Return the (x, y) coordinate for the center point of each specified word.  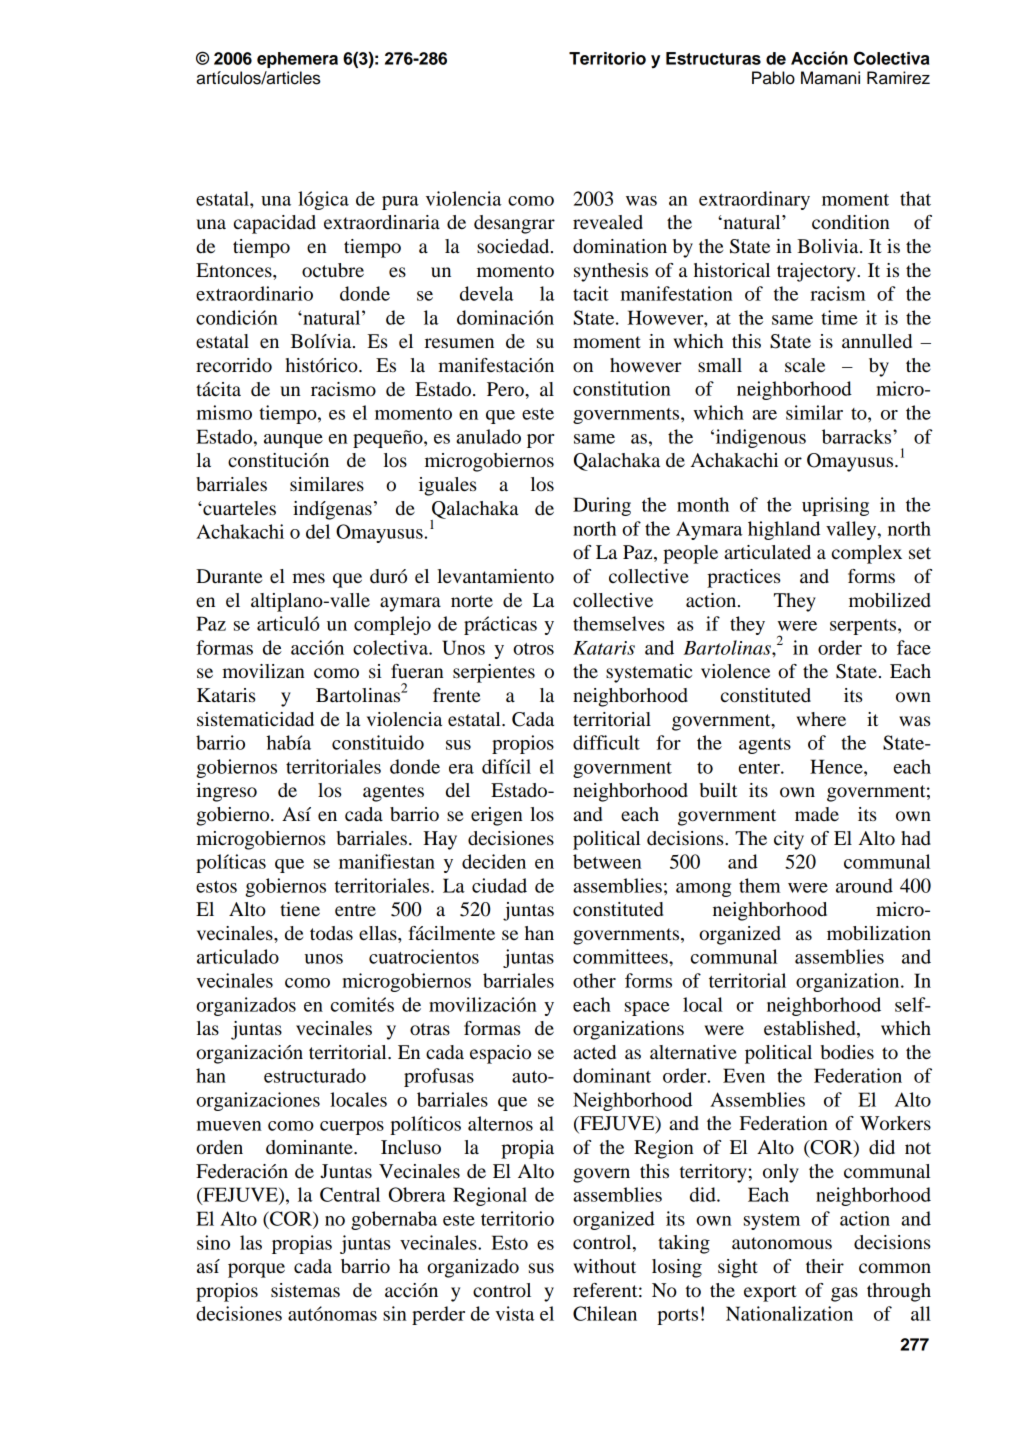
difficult (606, 742)
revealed (608, 222)
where (821, 719)
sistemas (305, 1290)
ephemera (297, 60)
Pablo (773, 78)
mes (308, 578)
